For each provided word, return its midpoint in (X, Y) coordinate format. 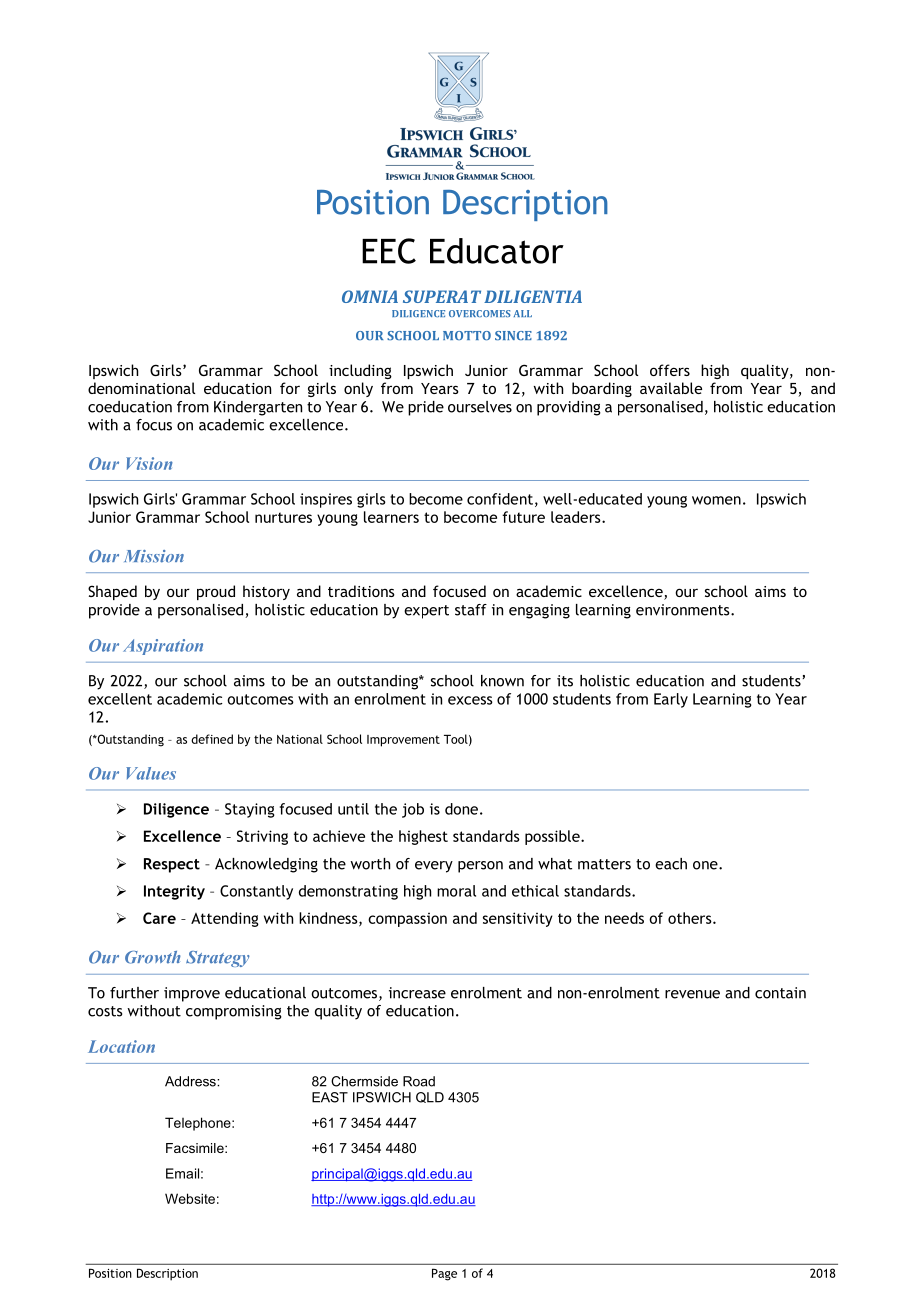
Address (191, 1081)
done (461, 809)
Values (151, 773)
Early (671, 700)
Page (444, 1274)
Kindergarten (258, 408)
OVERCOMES (480, 313)
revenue (692, 994)
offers (670, 370)
